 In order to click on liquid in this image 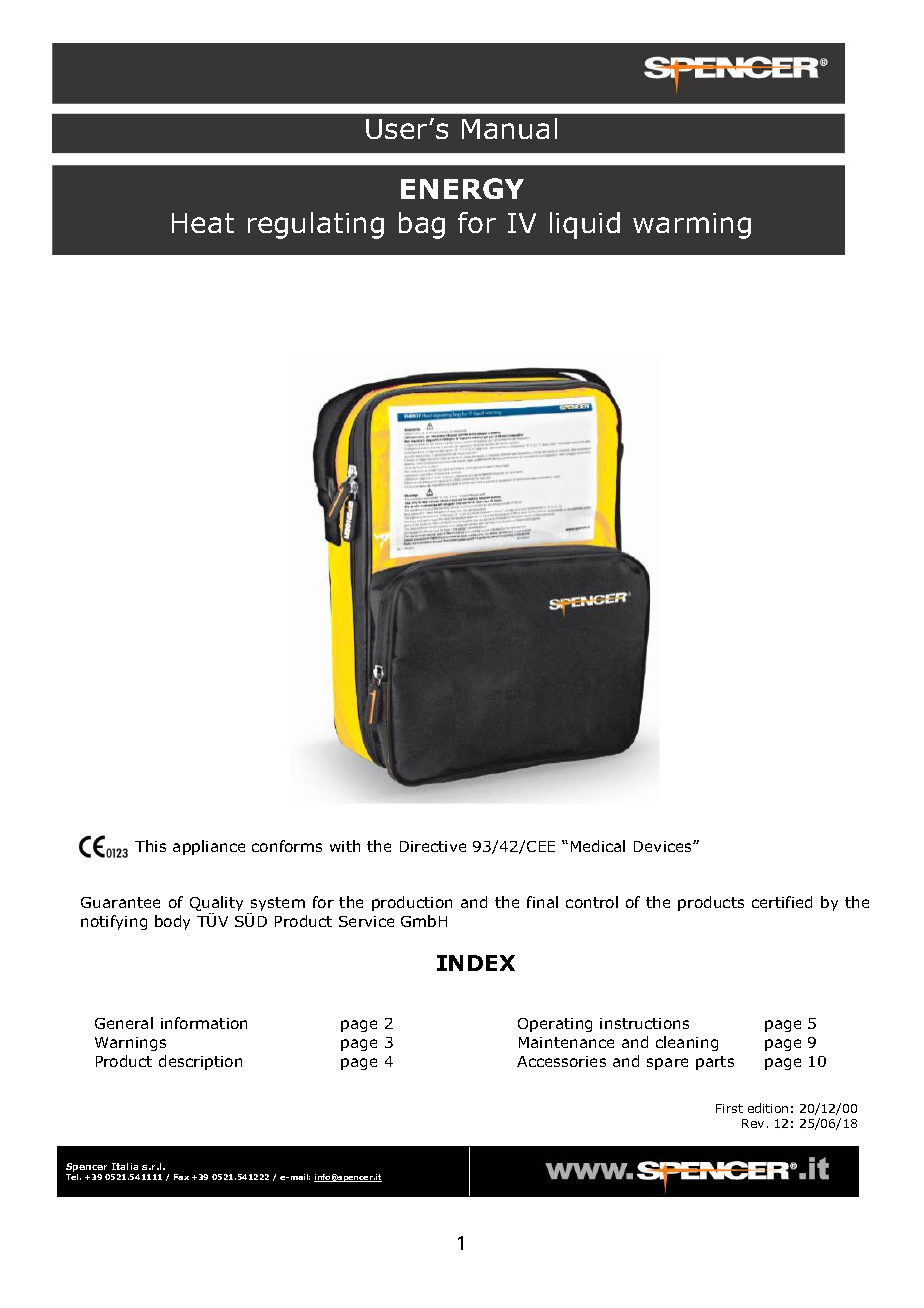, I will do `click(585, 225)`.
